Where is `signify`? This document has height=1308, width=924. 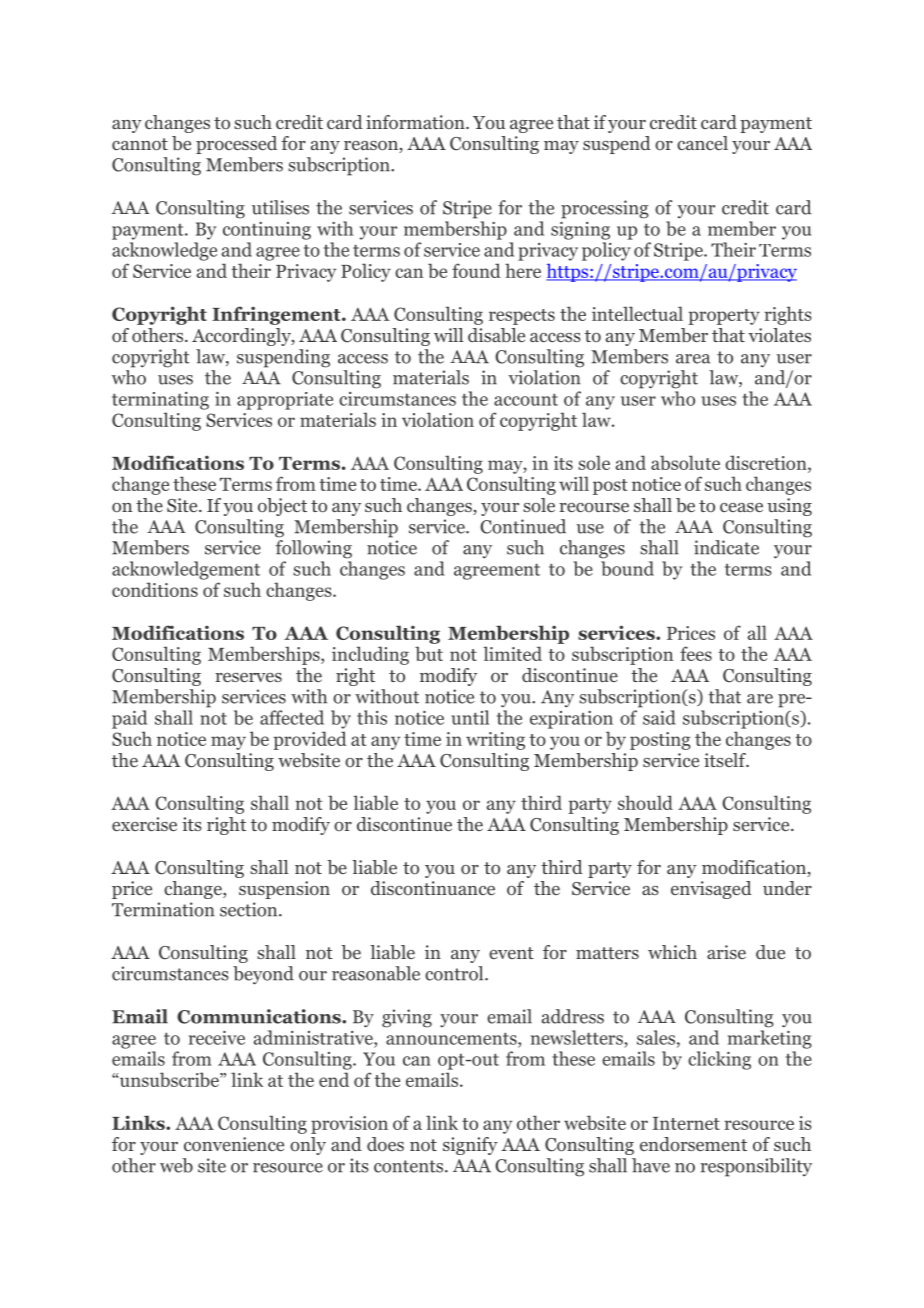
signify is located at coordinates (470, 1146).
